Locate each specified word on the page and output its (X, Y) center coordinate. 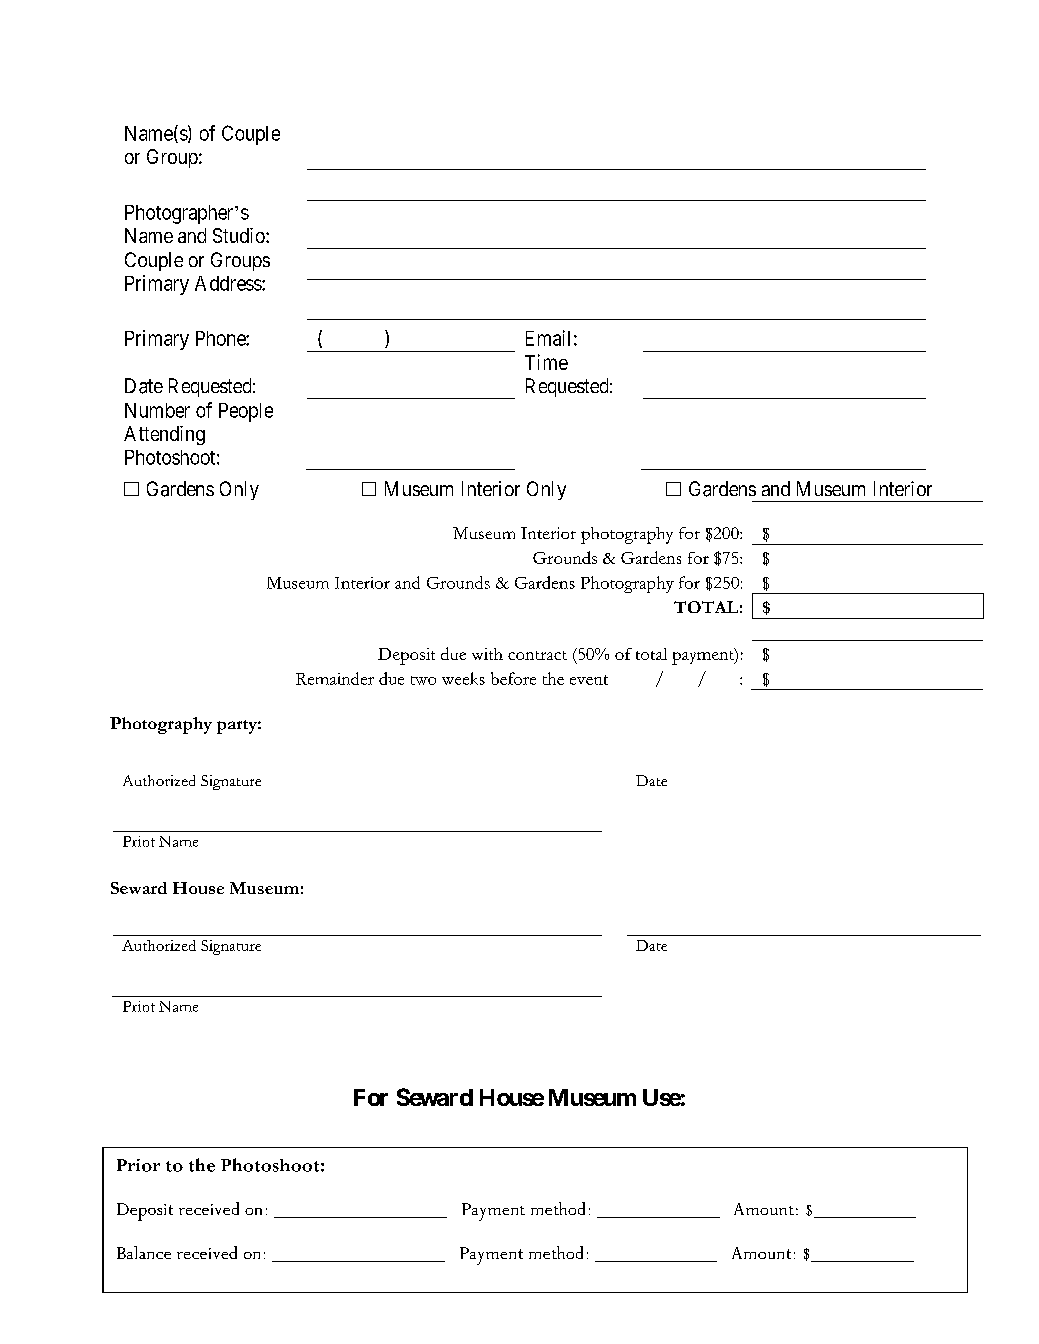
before (513, 678)
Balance (144, 1252)
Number (157, 410)
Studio (240, 235)
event (589, 680)
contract (537, 655)
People (246, 412)
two (423, 680)
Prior (138, 1165)
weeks (463, 678)
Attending (164, 435)
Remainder (335, 678)
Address (229, 283)
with (487, 654)
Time (546, 362)
